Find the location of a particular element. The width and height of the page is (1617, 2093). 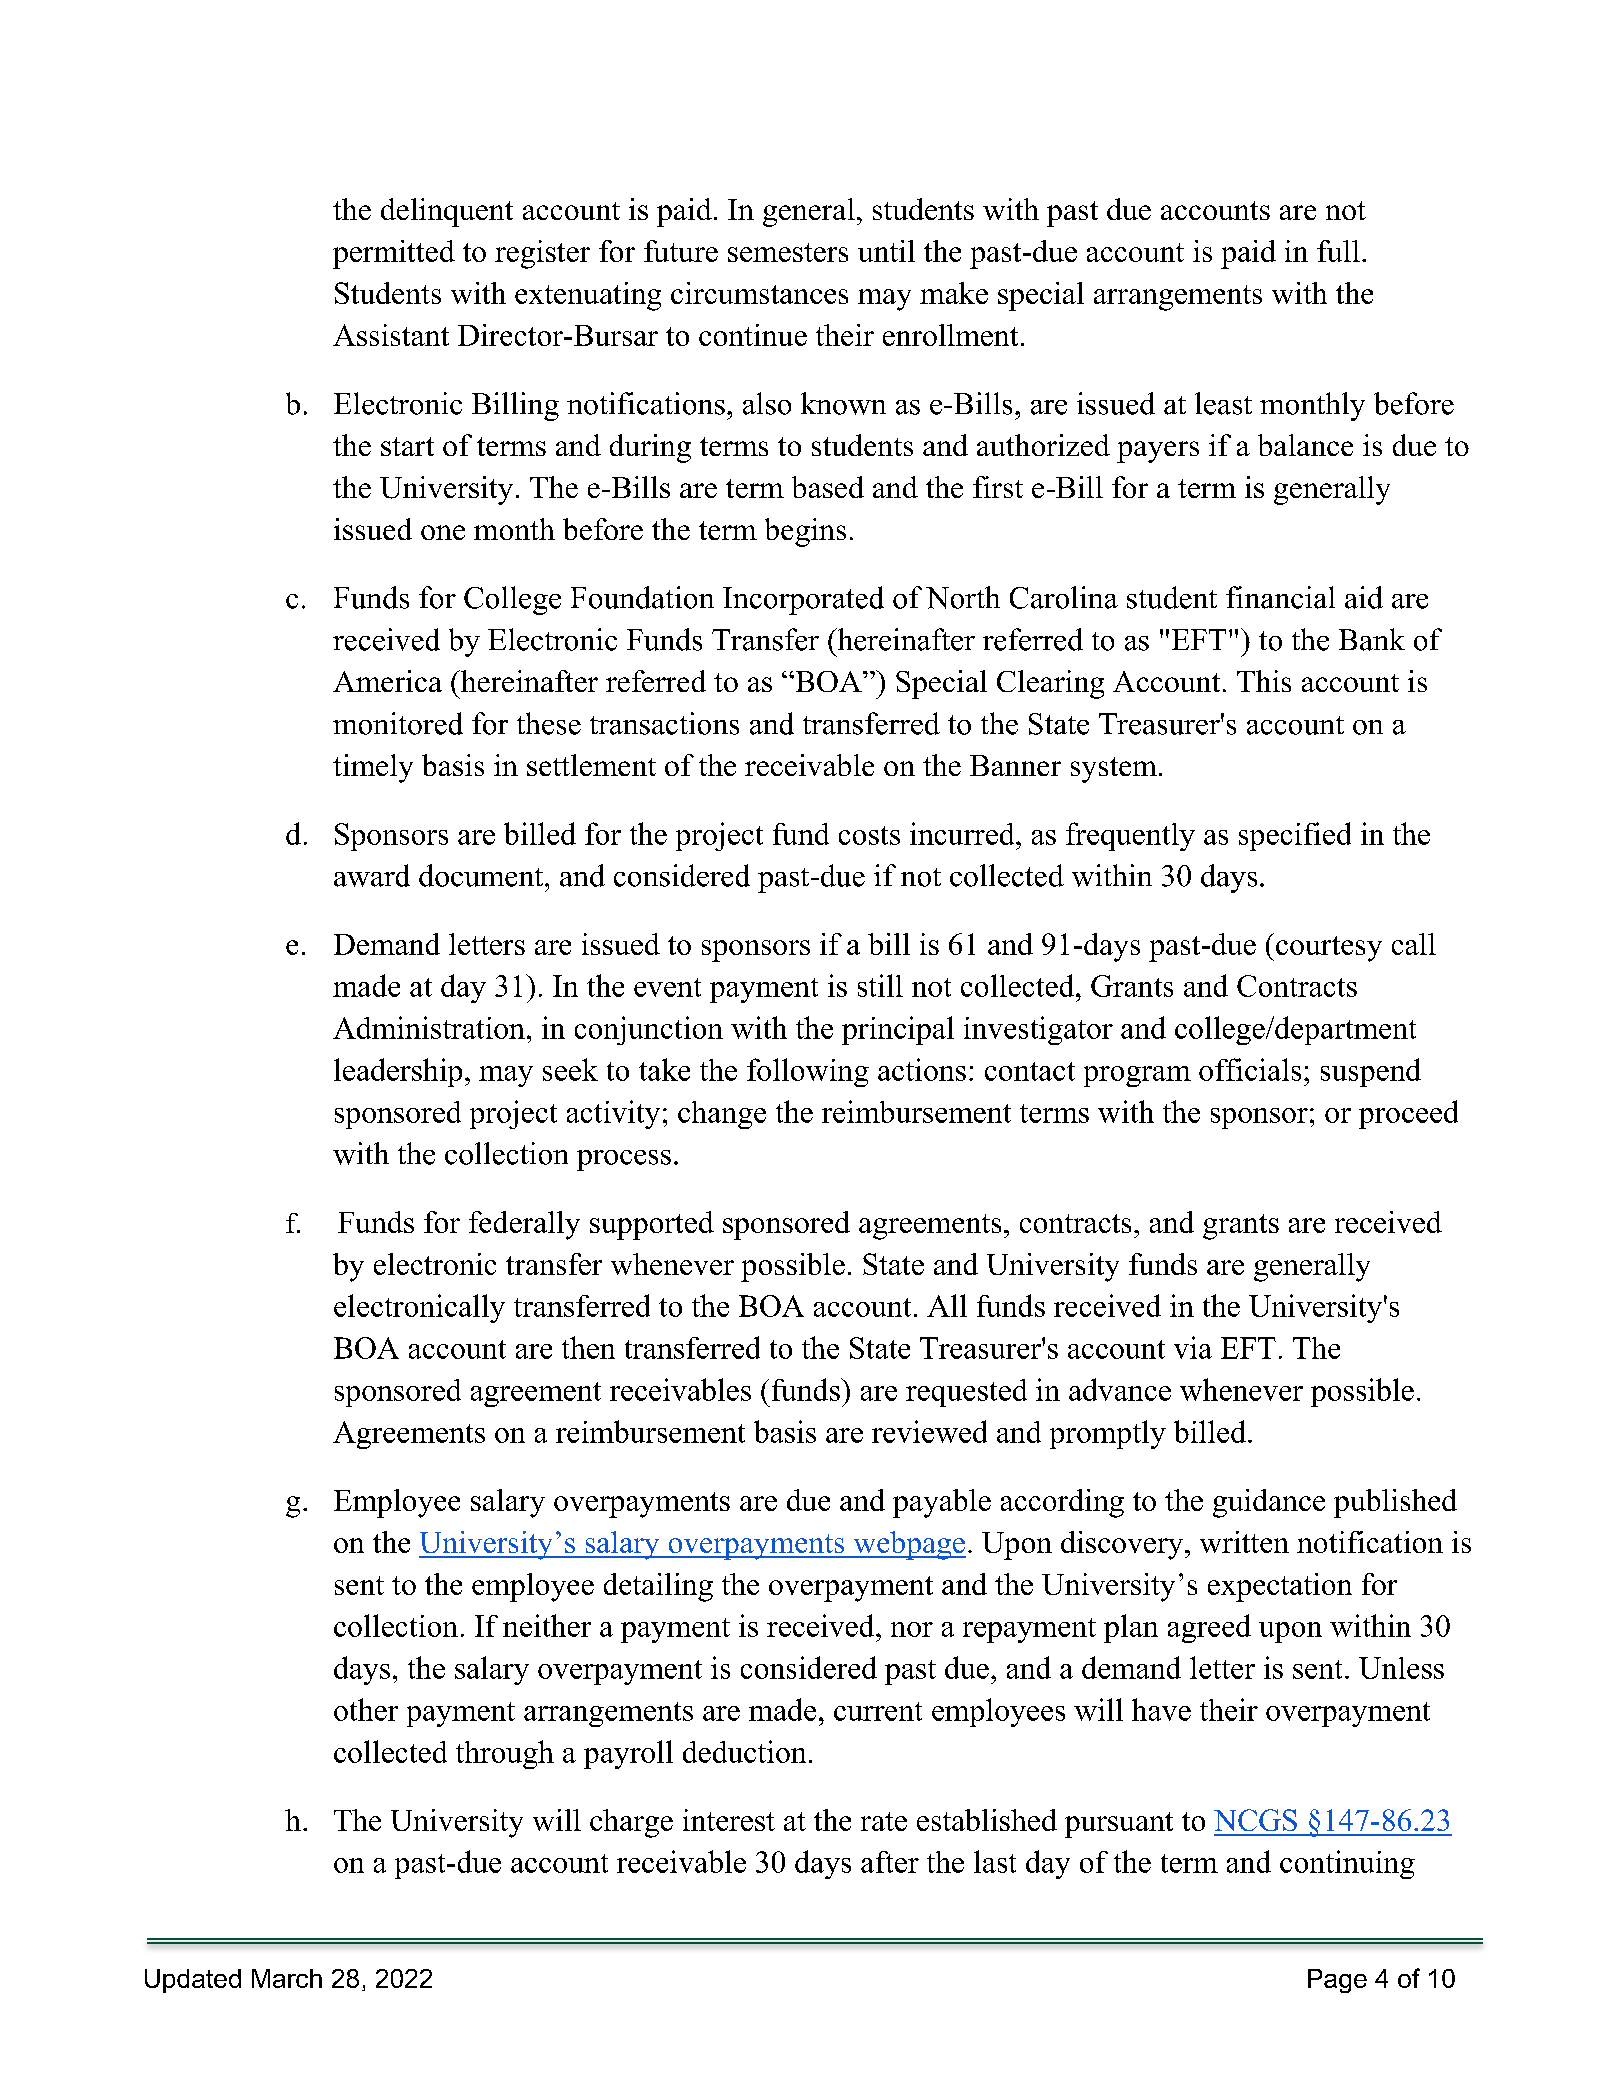

permitted is located at coordinates (394, 254).
